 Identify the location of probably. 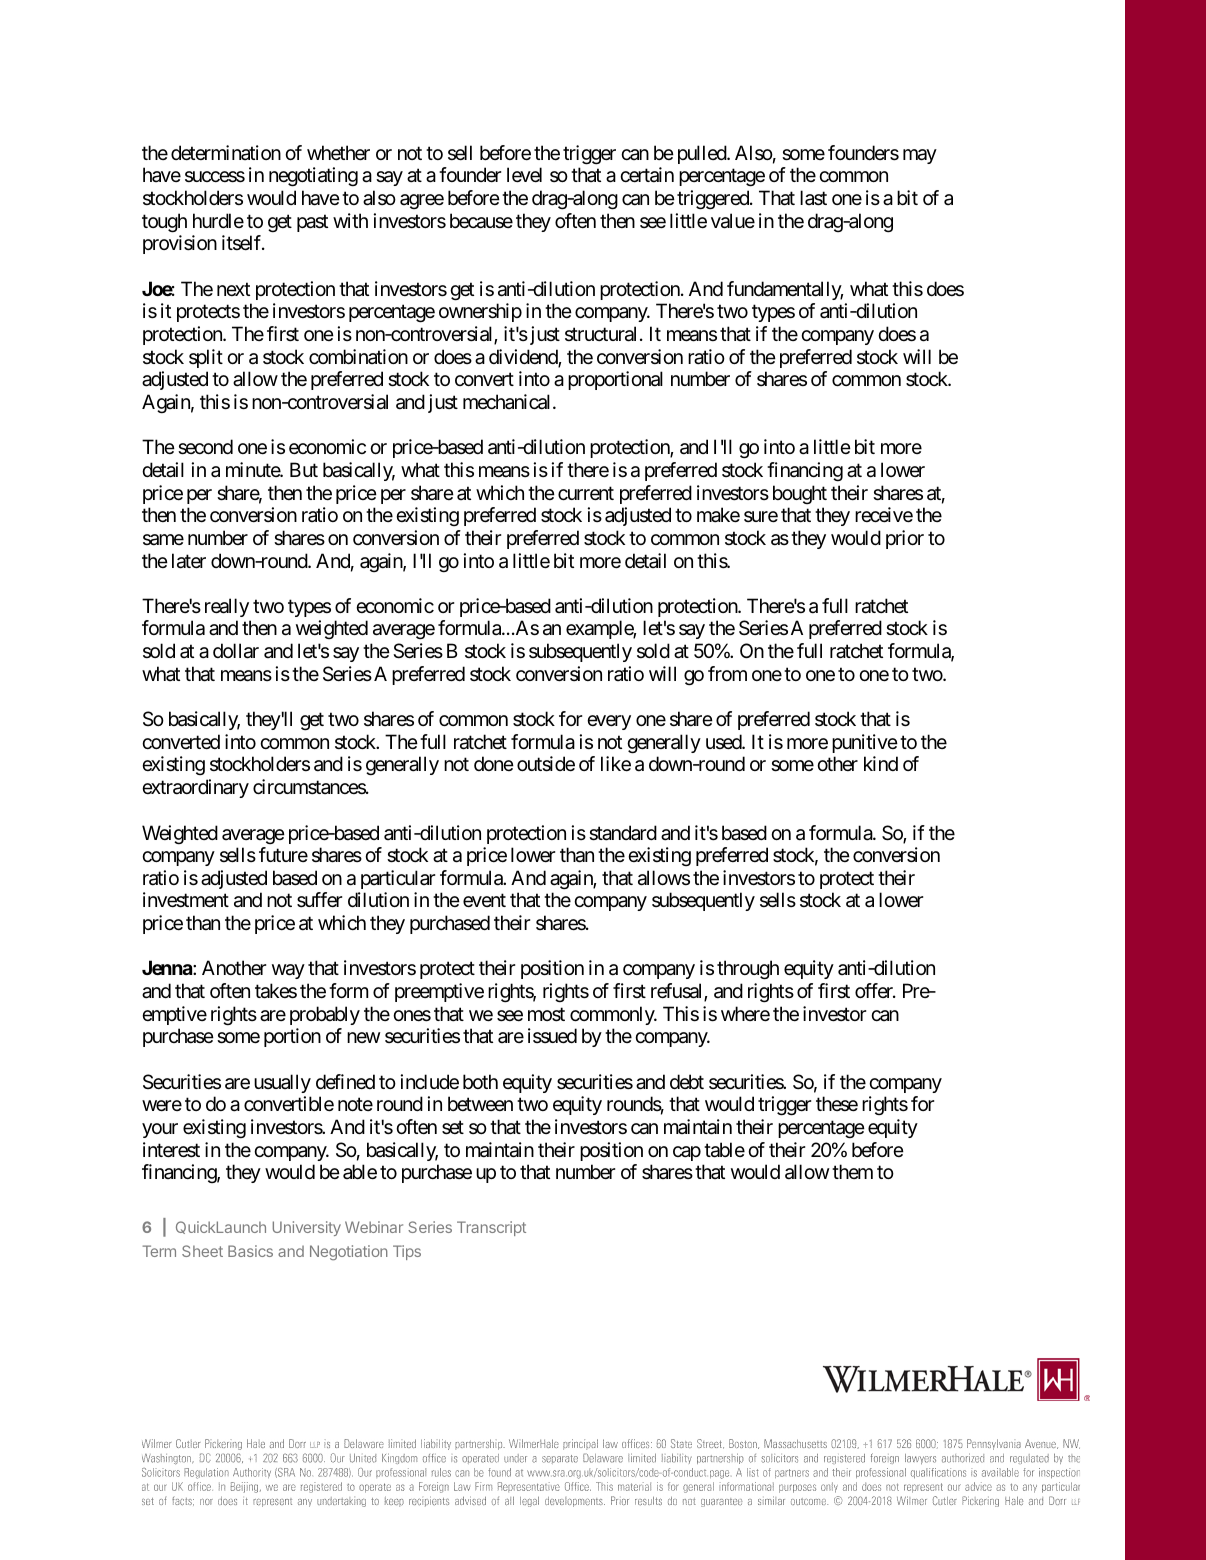
(325, 1015).
